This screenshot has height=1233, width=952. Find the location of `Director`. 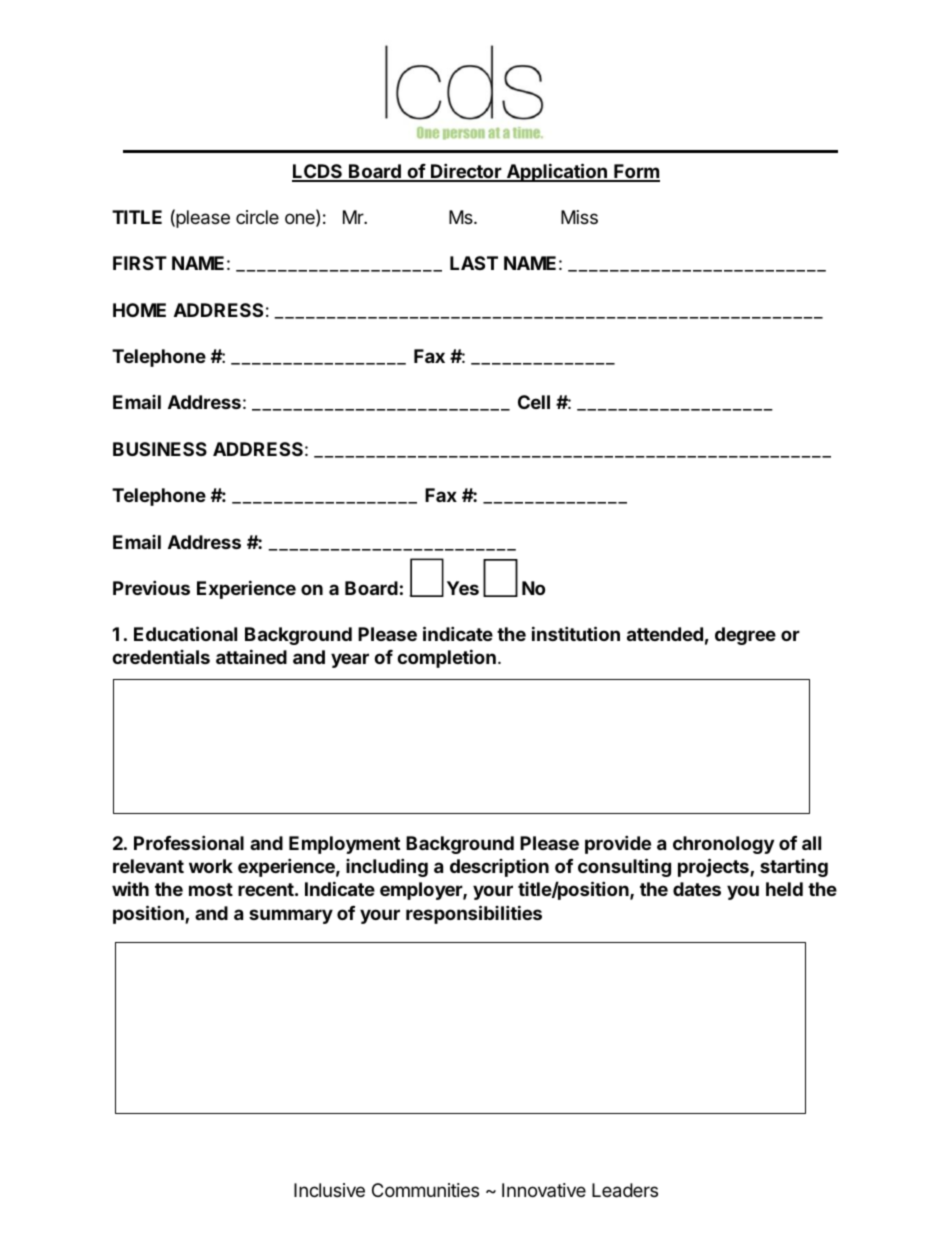

Director is located at coordinates (466, 172).
